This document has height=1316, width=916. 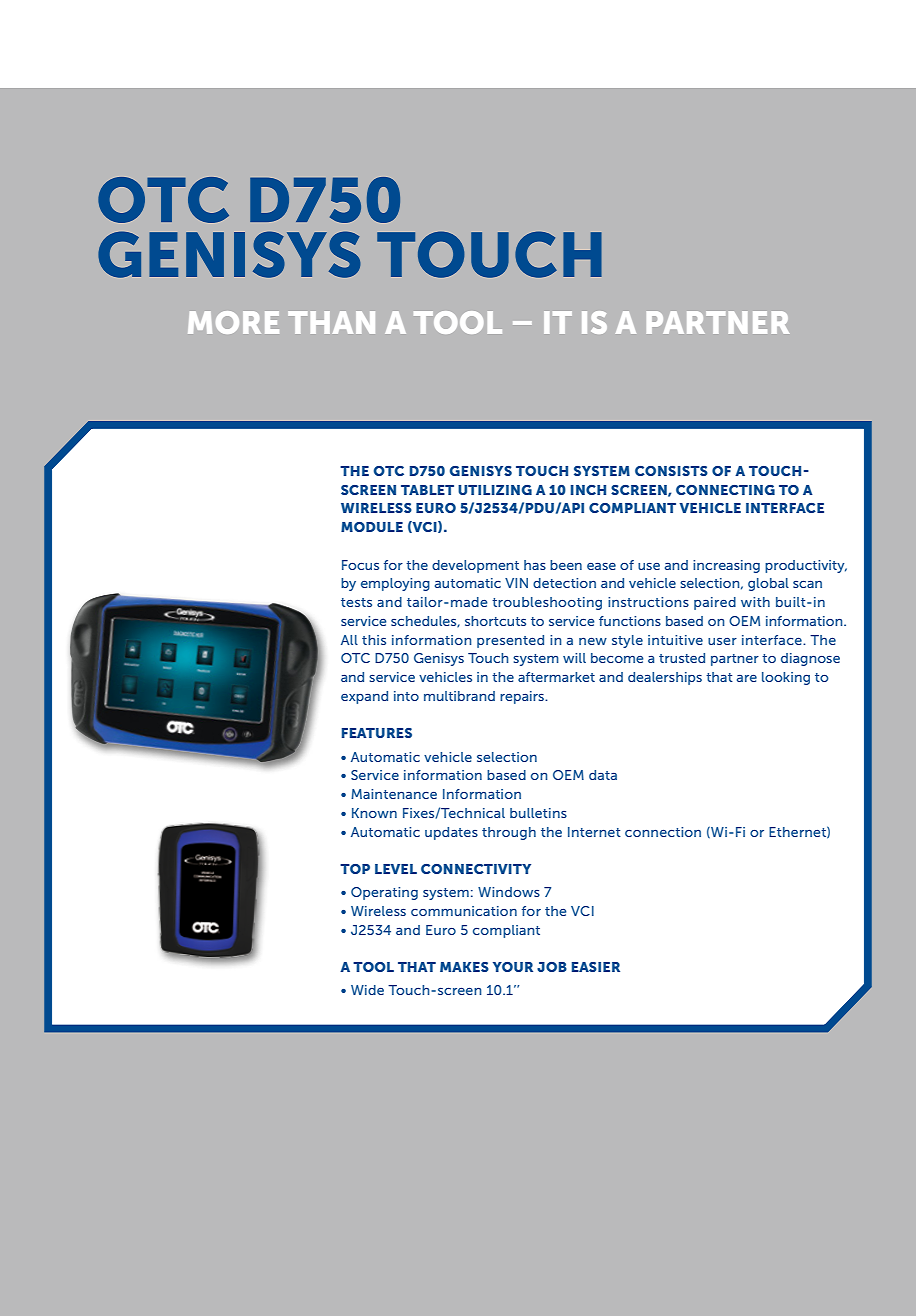 I want to click on consists, so click(x=671, y=471).
